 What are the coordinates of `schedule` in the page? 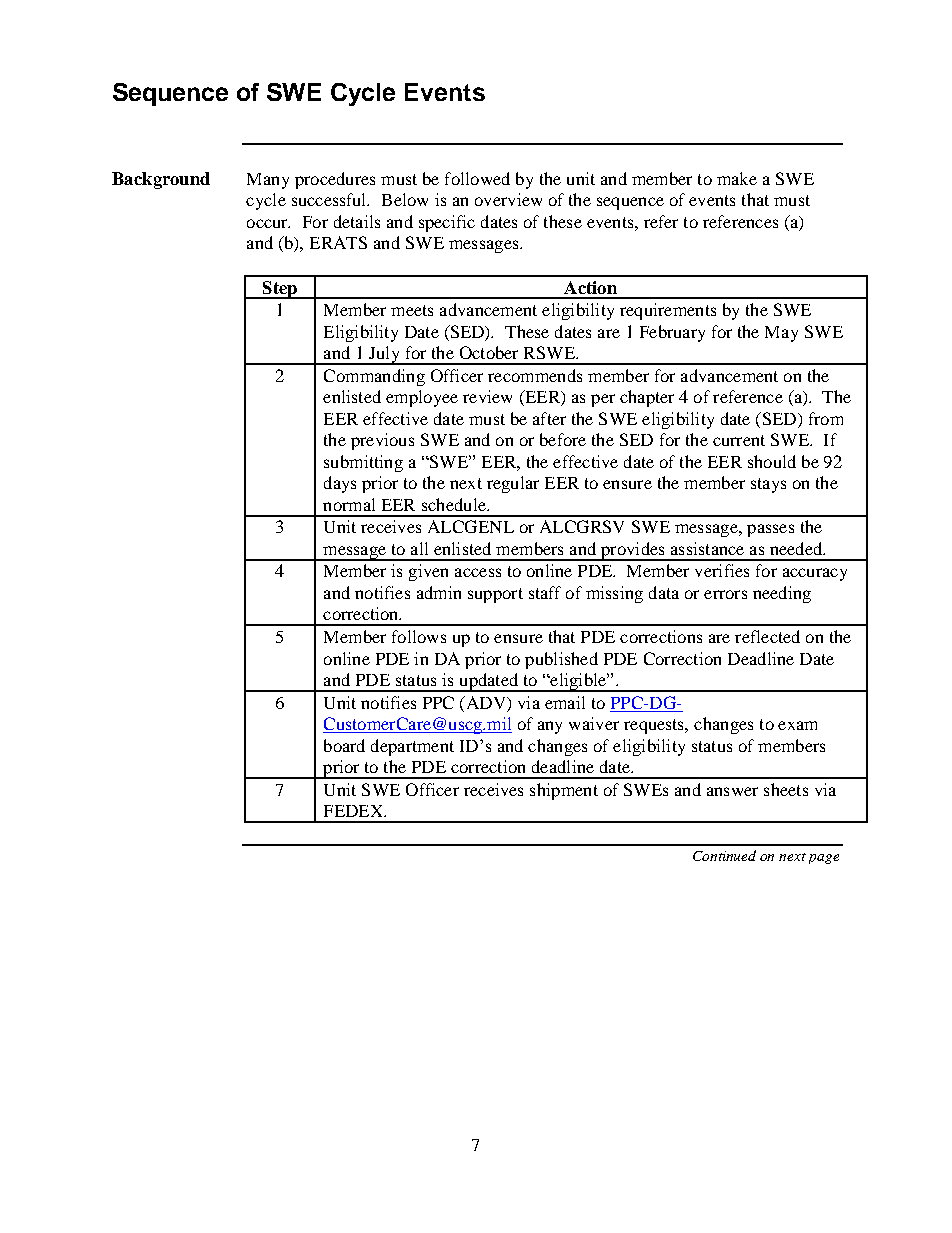 It's located at (455, 504).
